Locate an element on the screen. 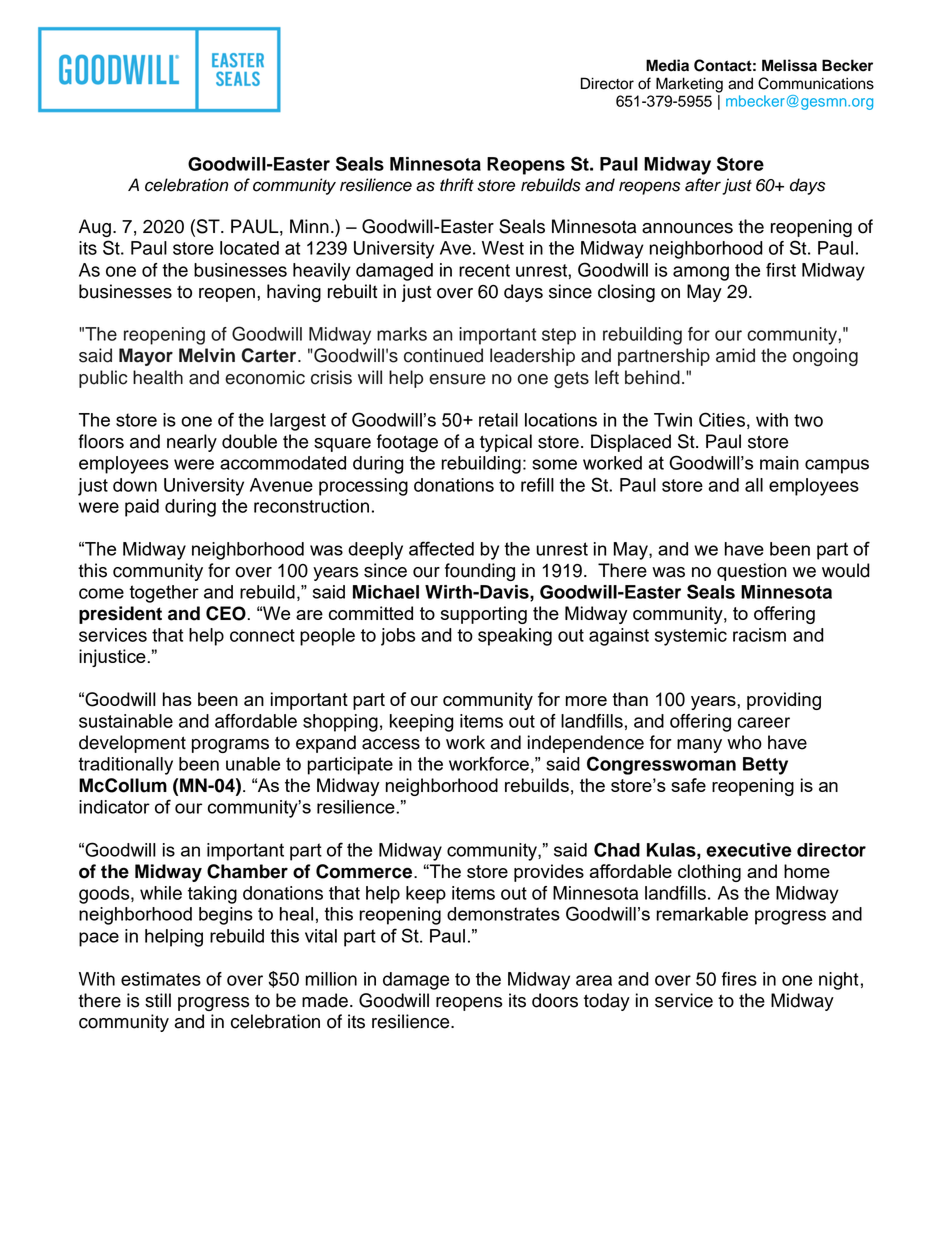 This screenshot has width=952, height=1233. doors is located at coordinates (555, 1000).
